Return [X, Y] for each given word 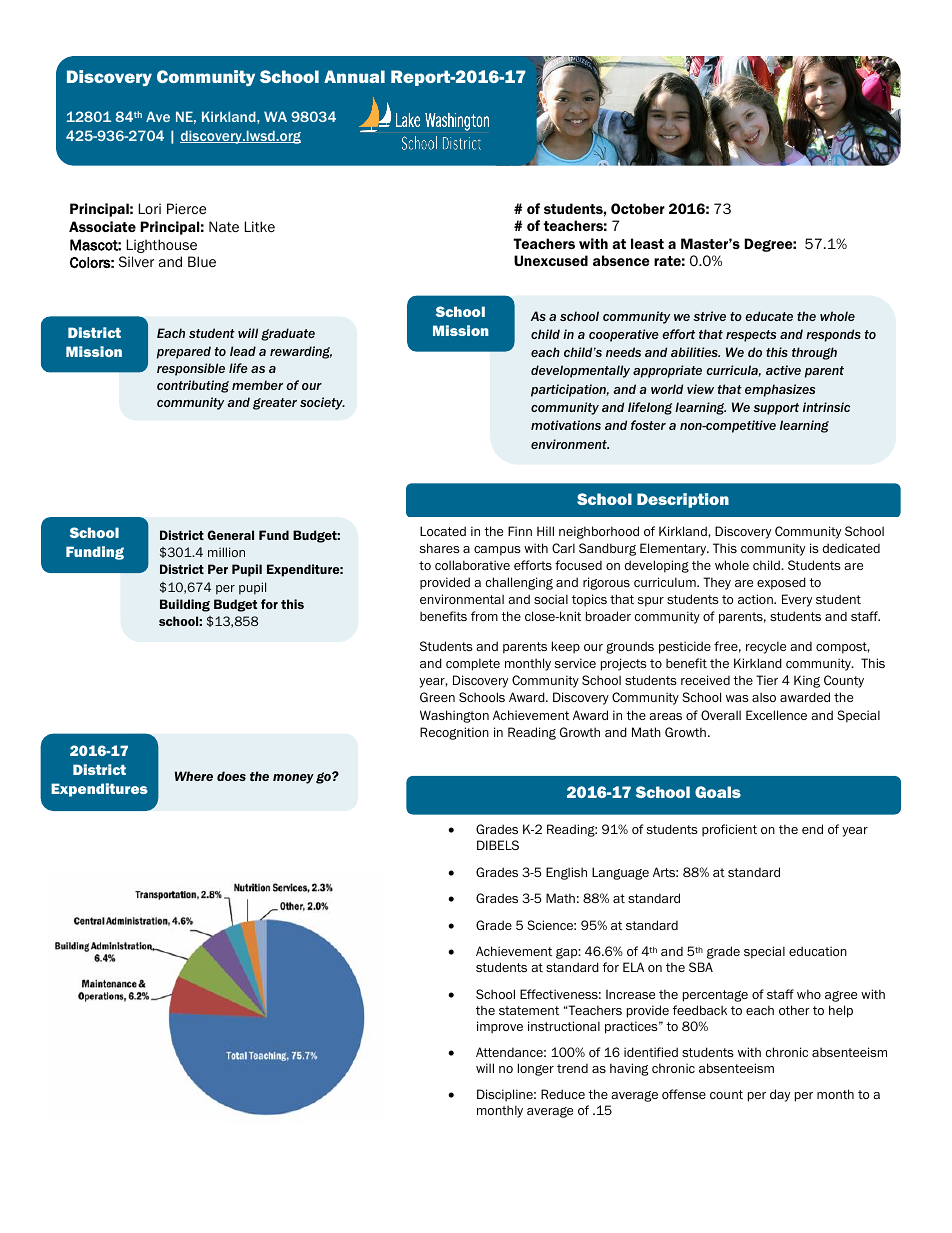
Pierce [186, 208]
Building [185, 605]
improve [500, 1027]
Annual [354, 76]
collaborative [472, 565]
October [638, 208]
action [756, 599]
